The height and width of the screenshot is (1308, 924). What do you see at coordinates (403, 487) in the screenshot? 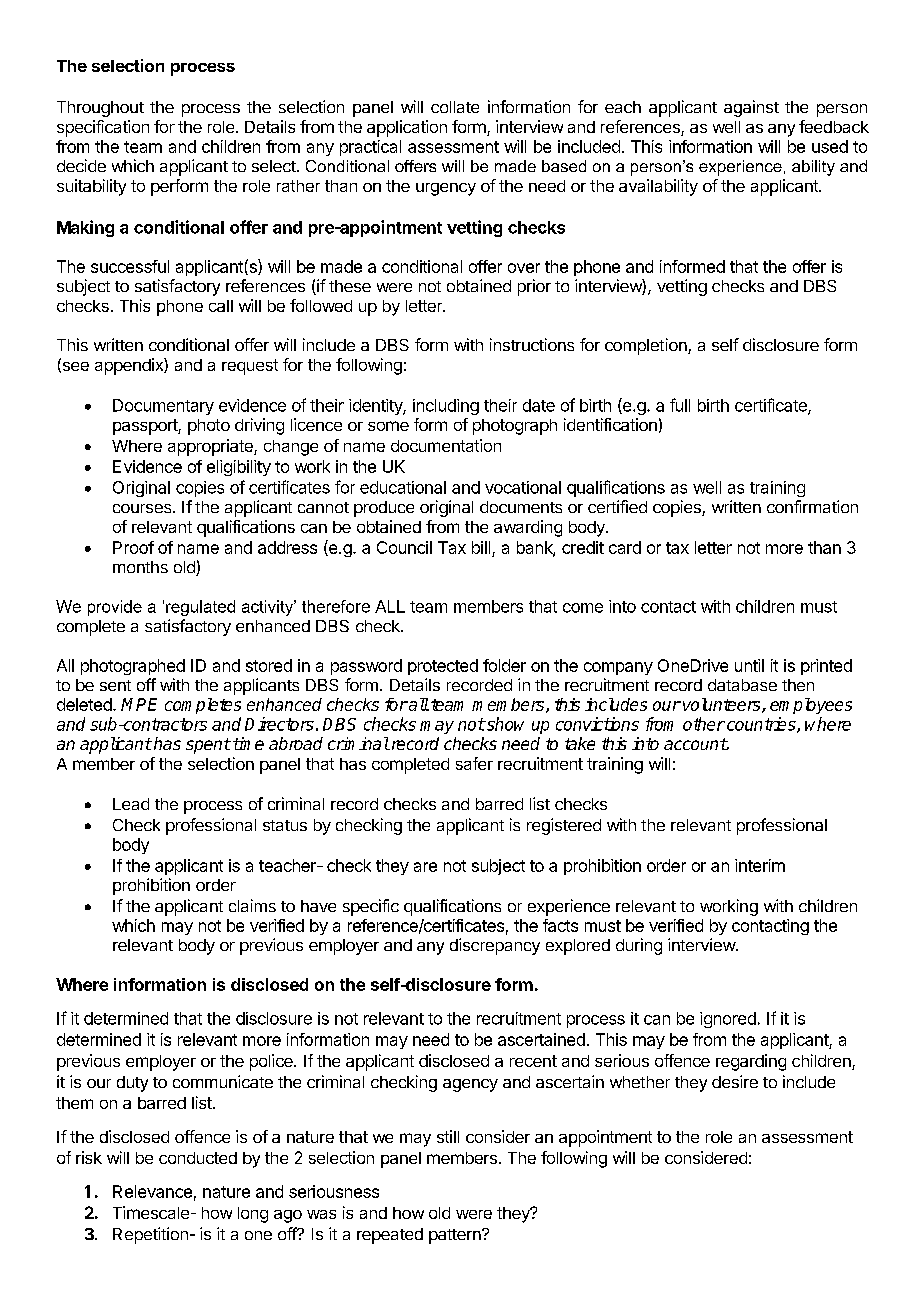
I see `educational` at bounding box center [403, 487].
